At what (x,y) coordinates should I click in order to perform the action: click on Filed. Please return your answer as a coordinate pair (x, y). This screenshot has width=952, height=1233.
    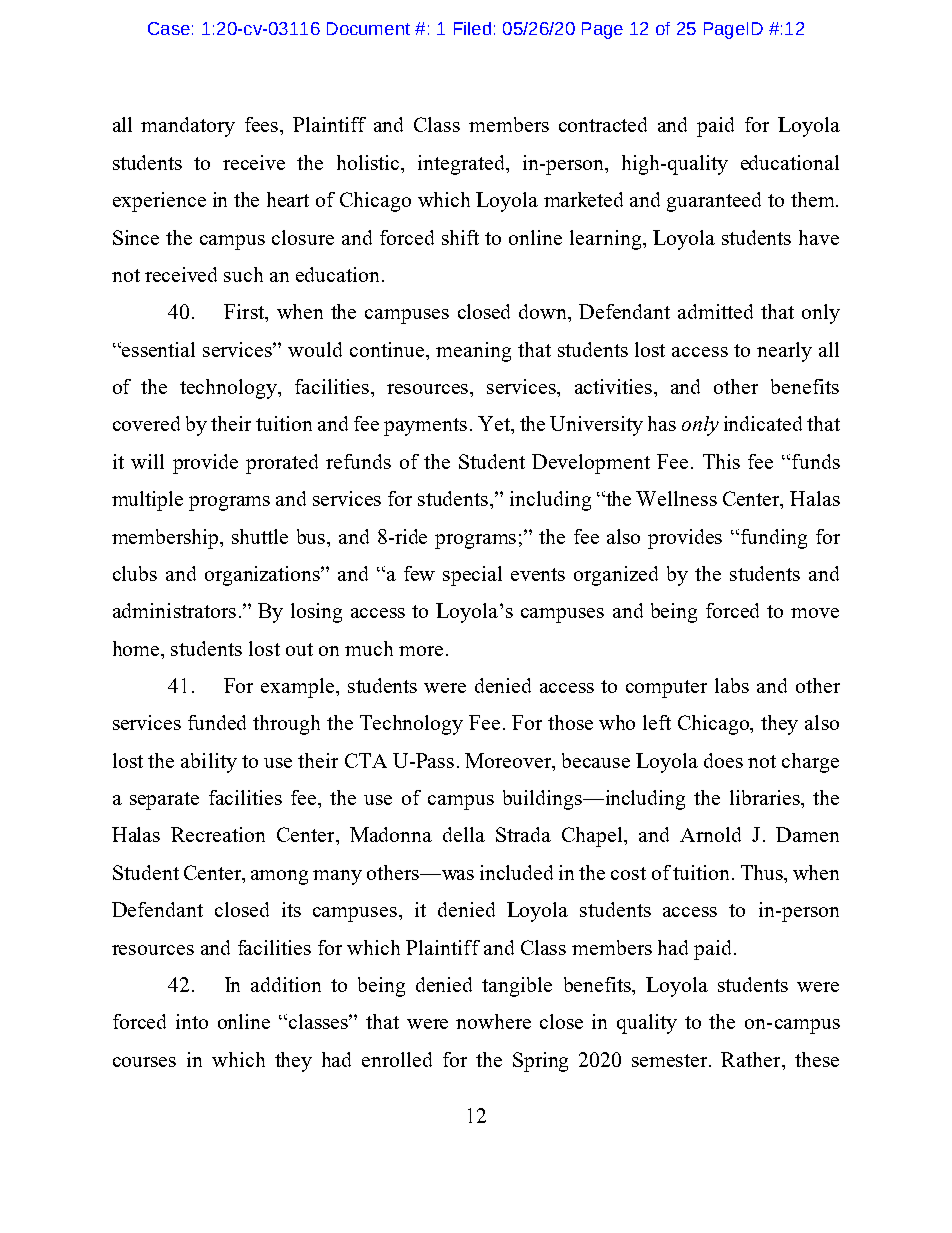
    Looking at the image, I should click on (472, 28).
